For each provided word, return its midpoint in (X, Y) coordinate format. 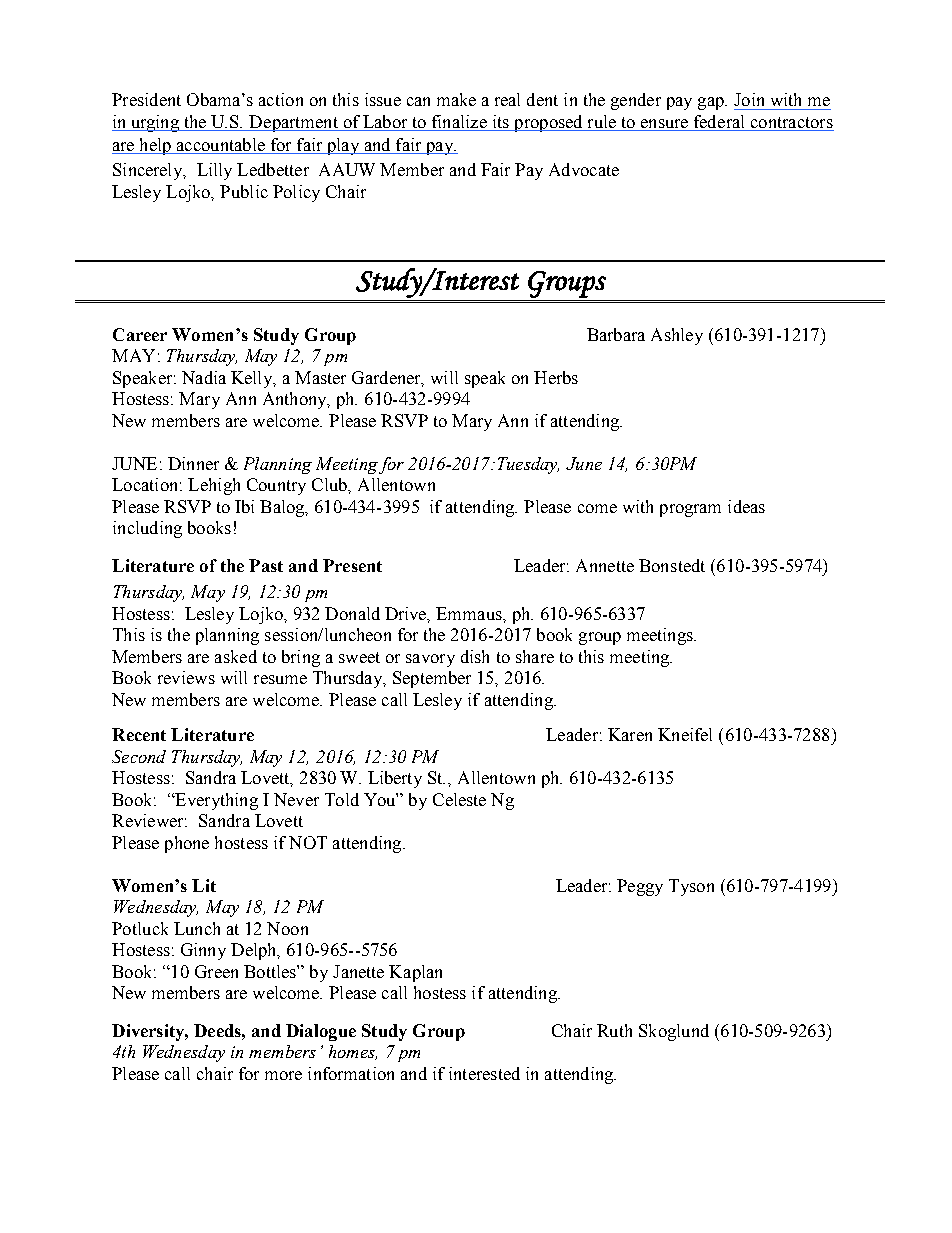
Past (266, 565)
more (283, 1075)
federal (719, 123)
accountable (220, 146)
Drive (407, 614)
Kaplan (415, 973)
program (690, 510)
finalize (459, 123)
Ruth (614, 1030)
